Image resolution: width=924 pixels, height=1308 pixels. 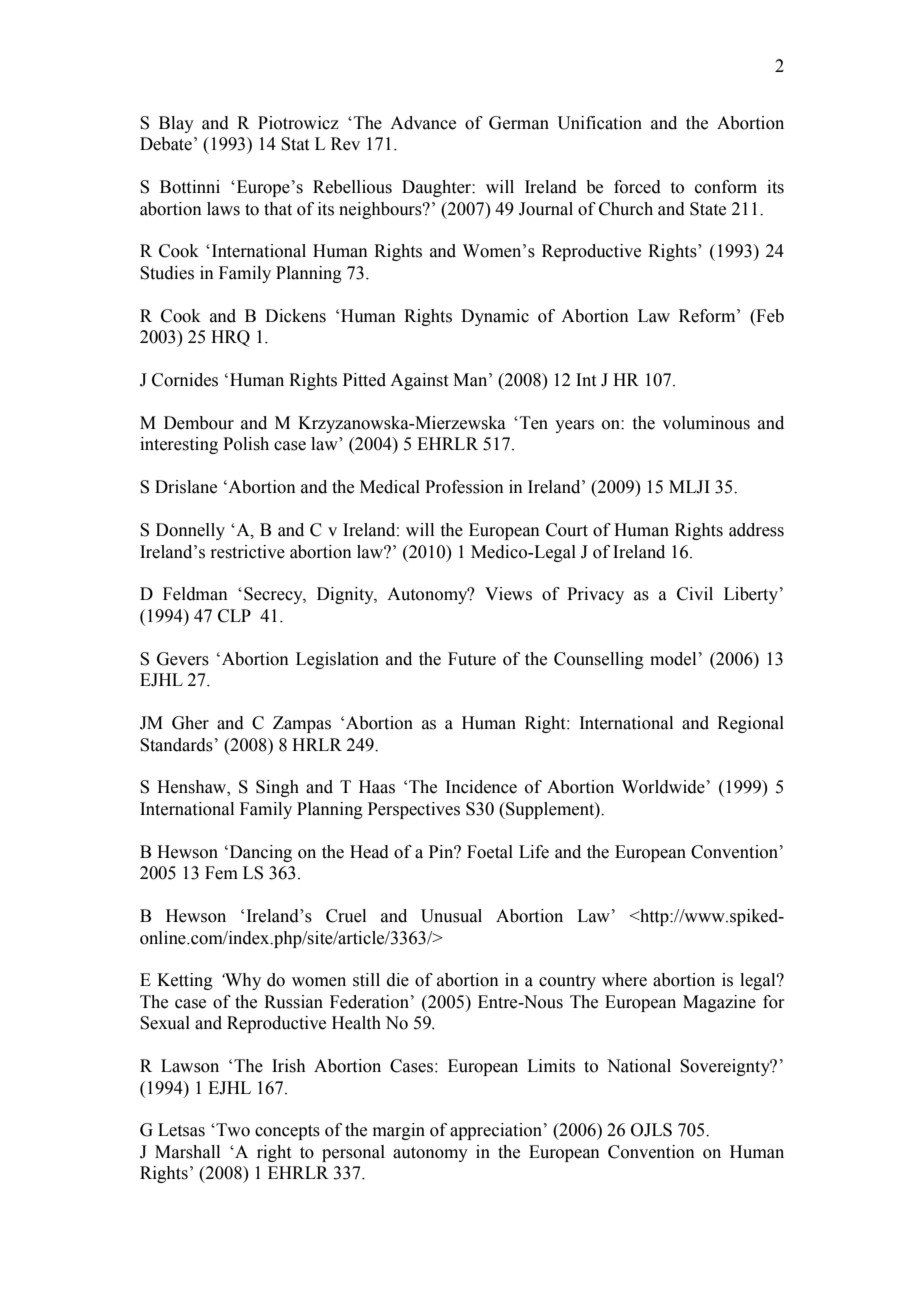 I want to click on Advance, so click(x=423, y=123).
